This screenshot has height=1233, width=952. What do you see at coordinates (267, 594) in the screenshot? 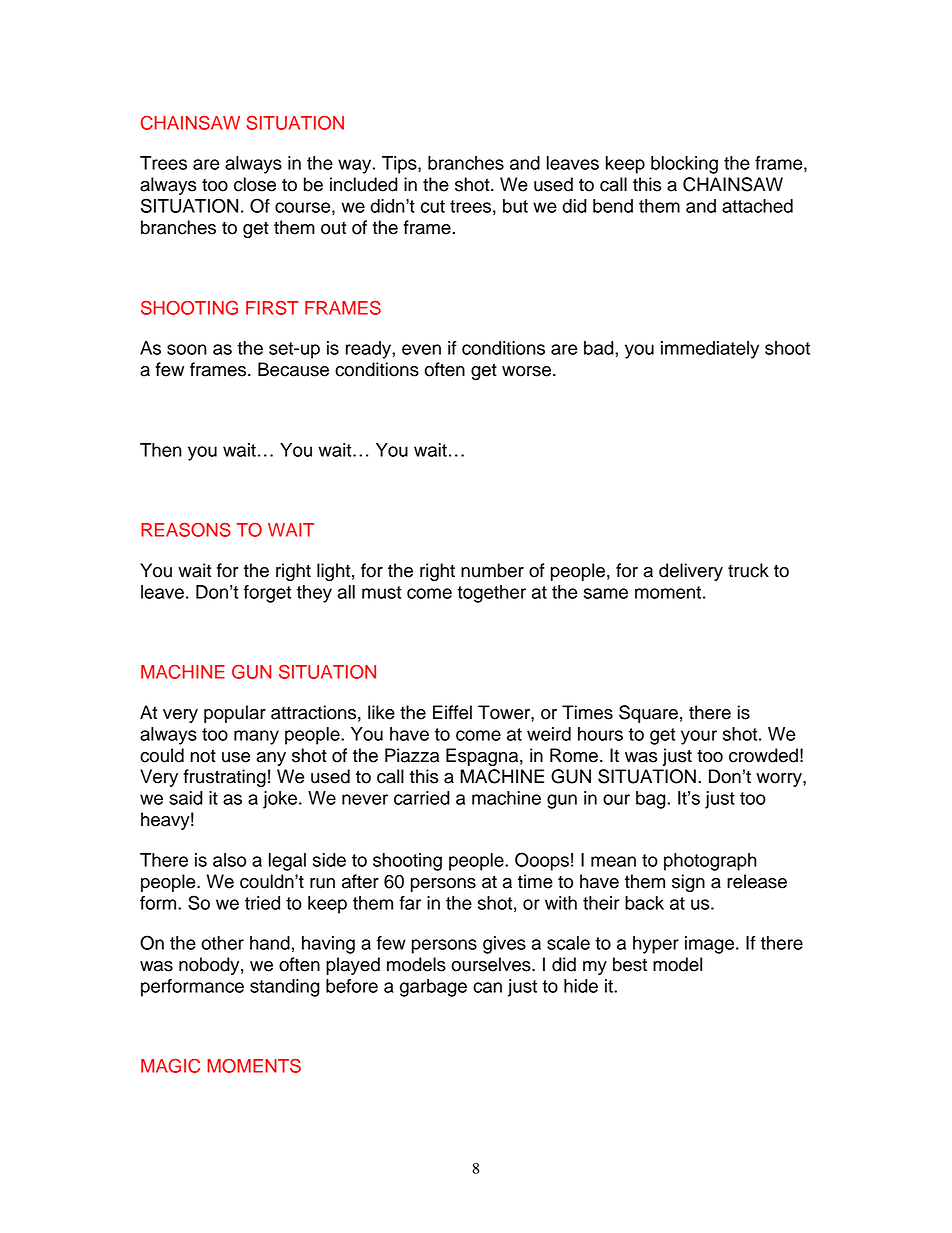
I see `forget` at bounding box center [267, 594].
